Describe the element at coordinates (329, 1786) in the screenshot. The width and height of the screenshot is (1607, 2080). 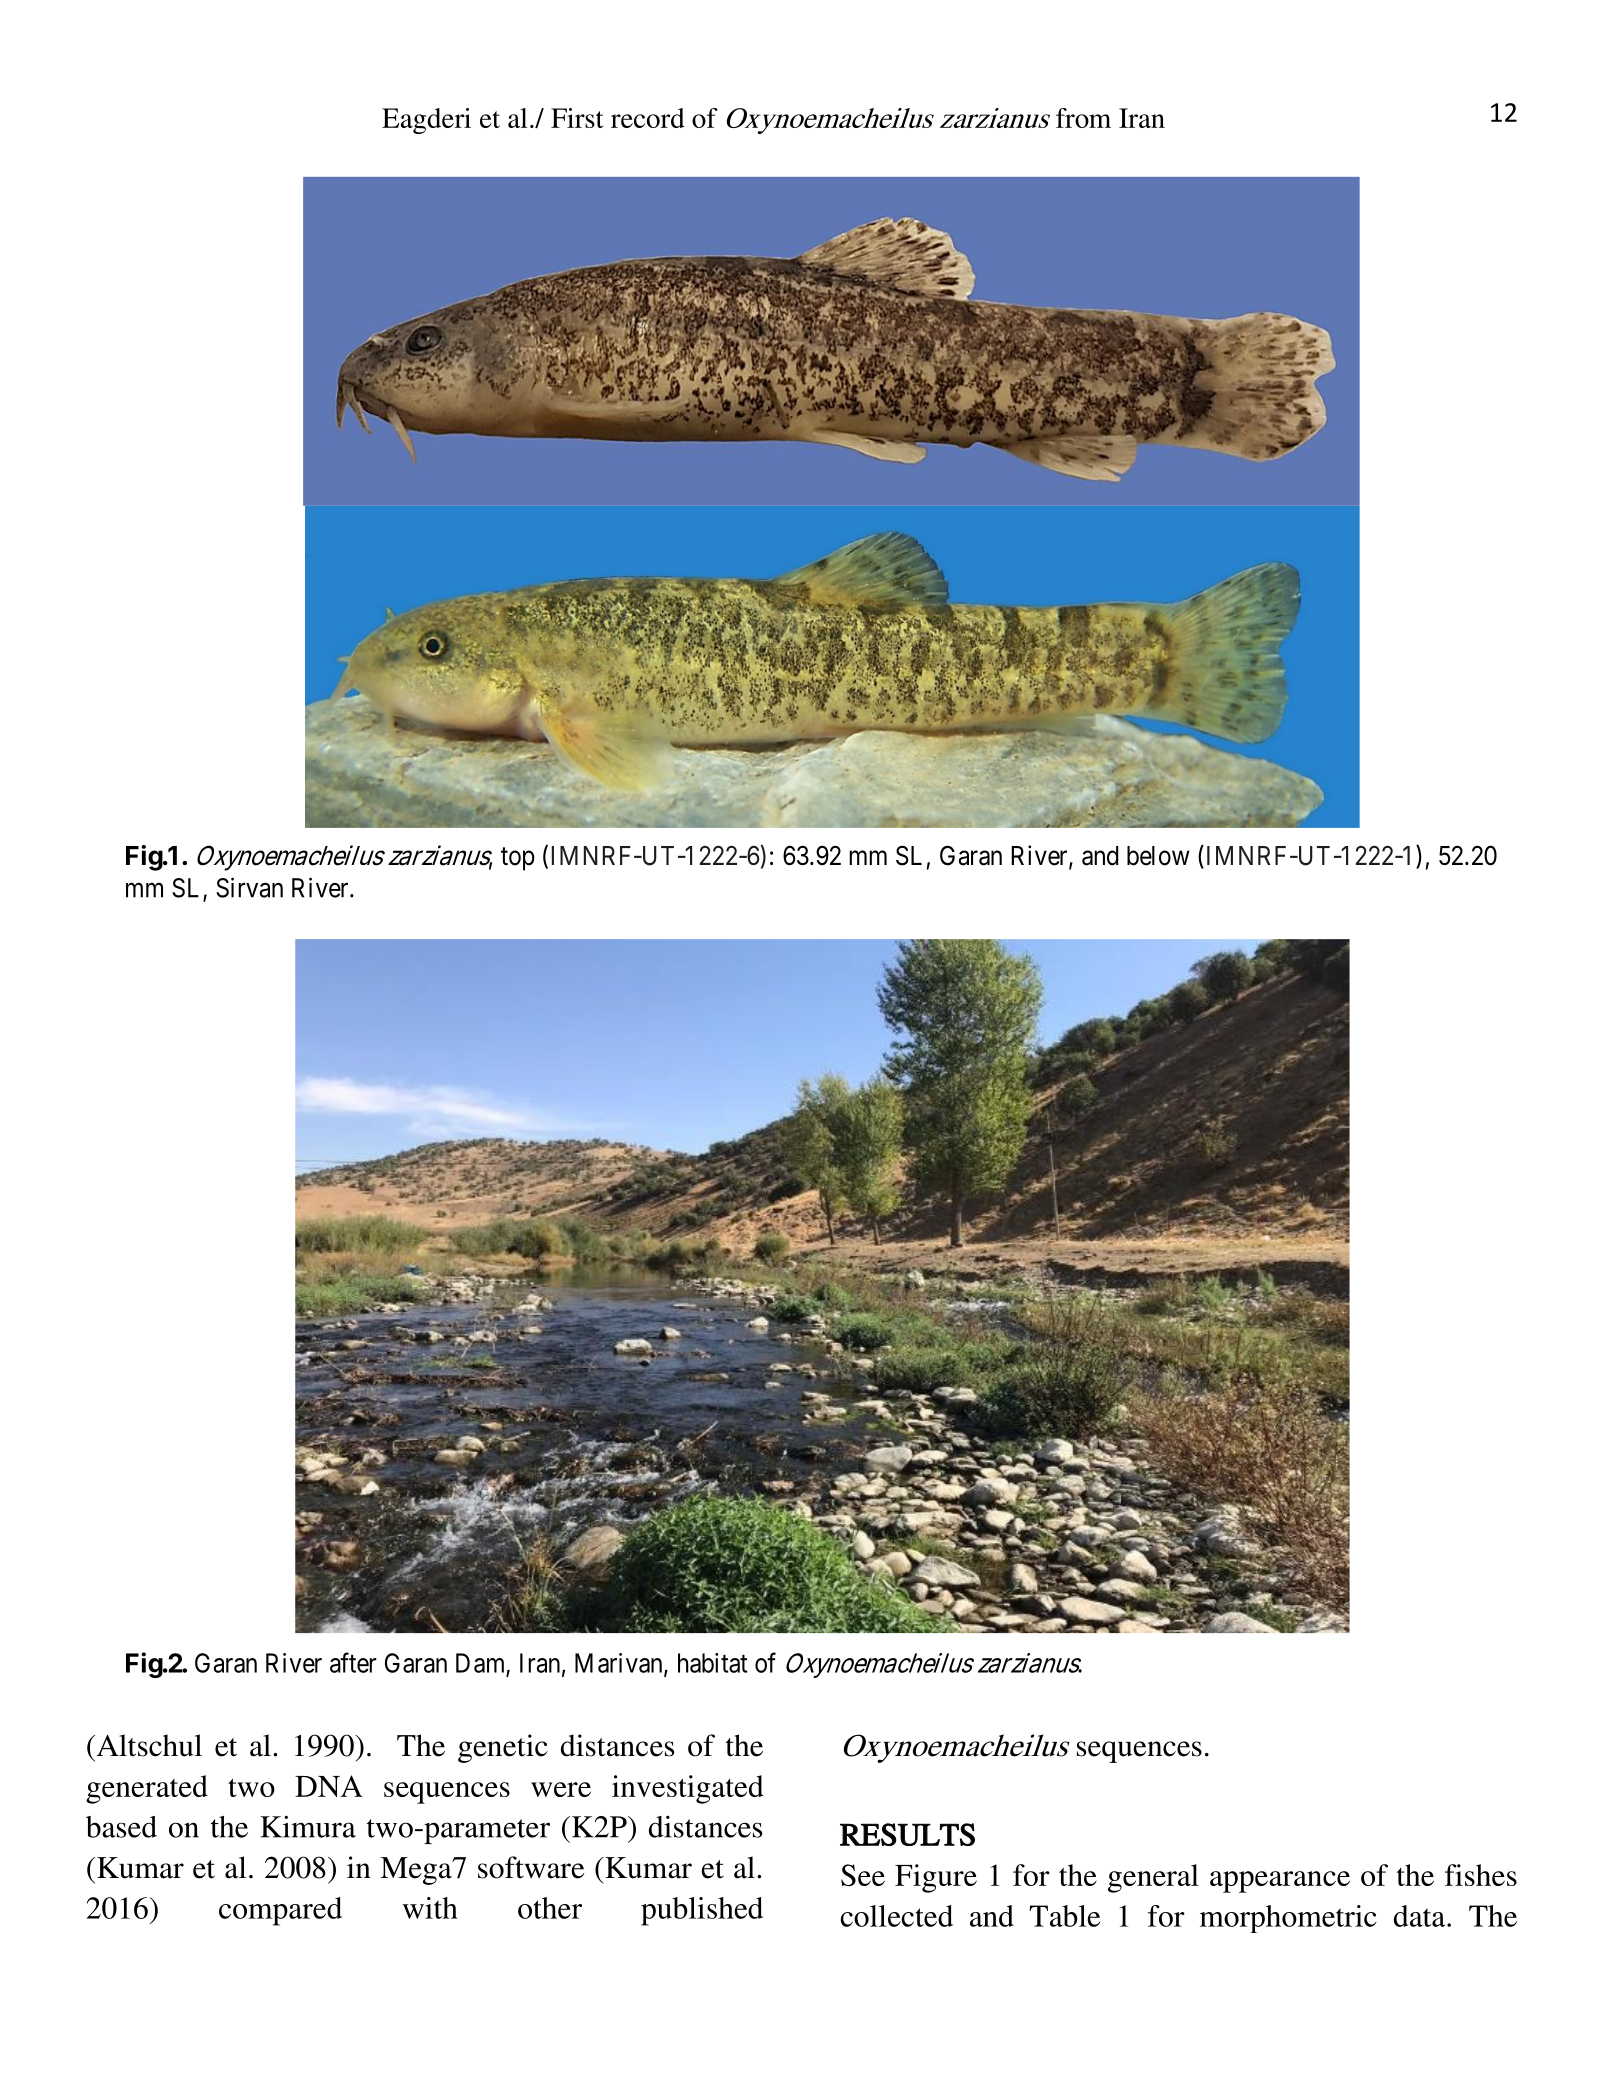
I see `DNA` at that location.
